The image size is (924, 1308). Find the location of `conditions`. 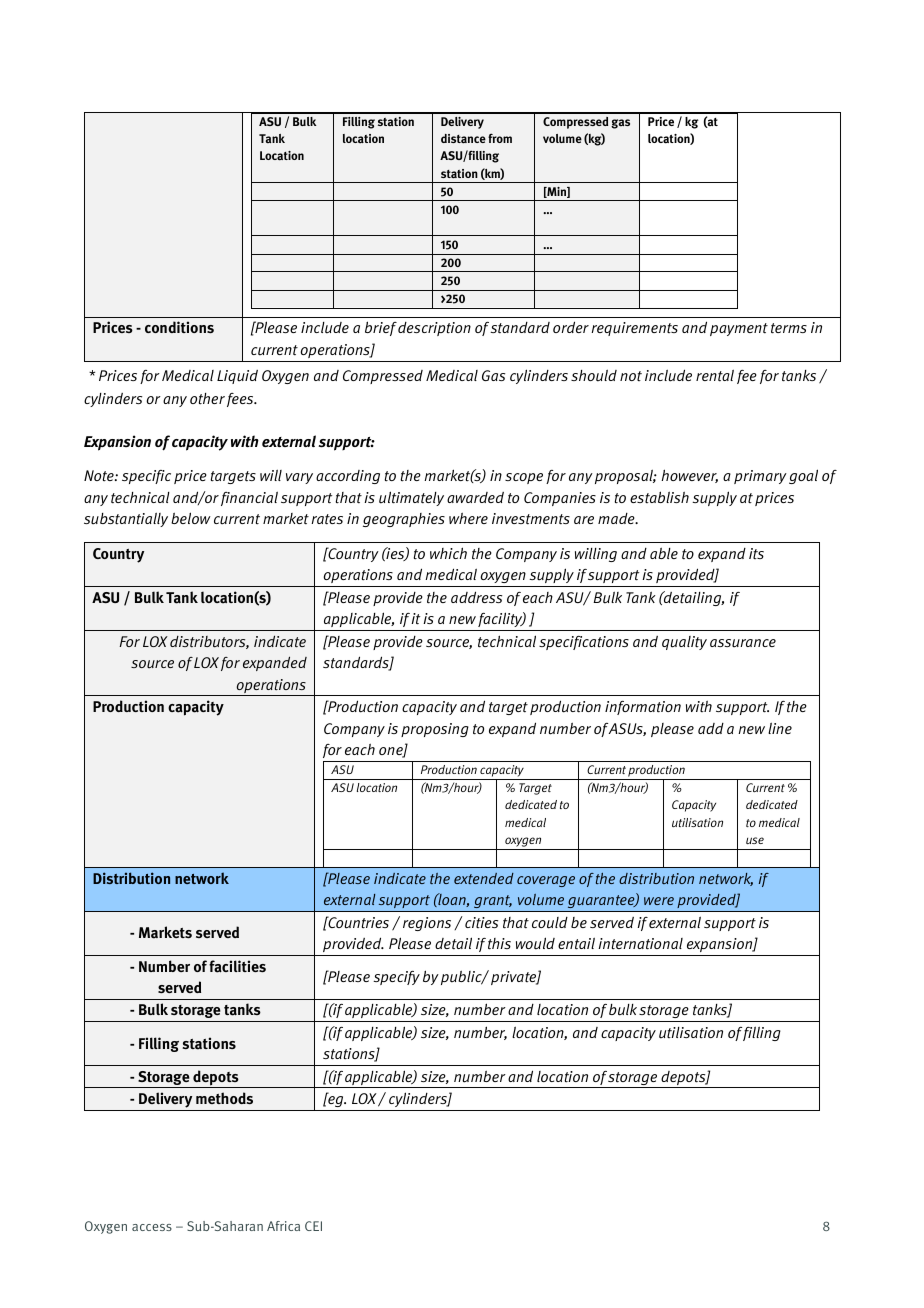

conditions is located at coordinates (179, 327).
